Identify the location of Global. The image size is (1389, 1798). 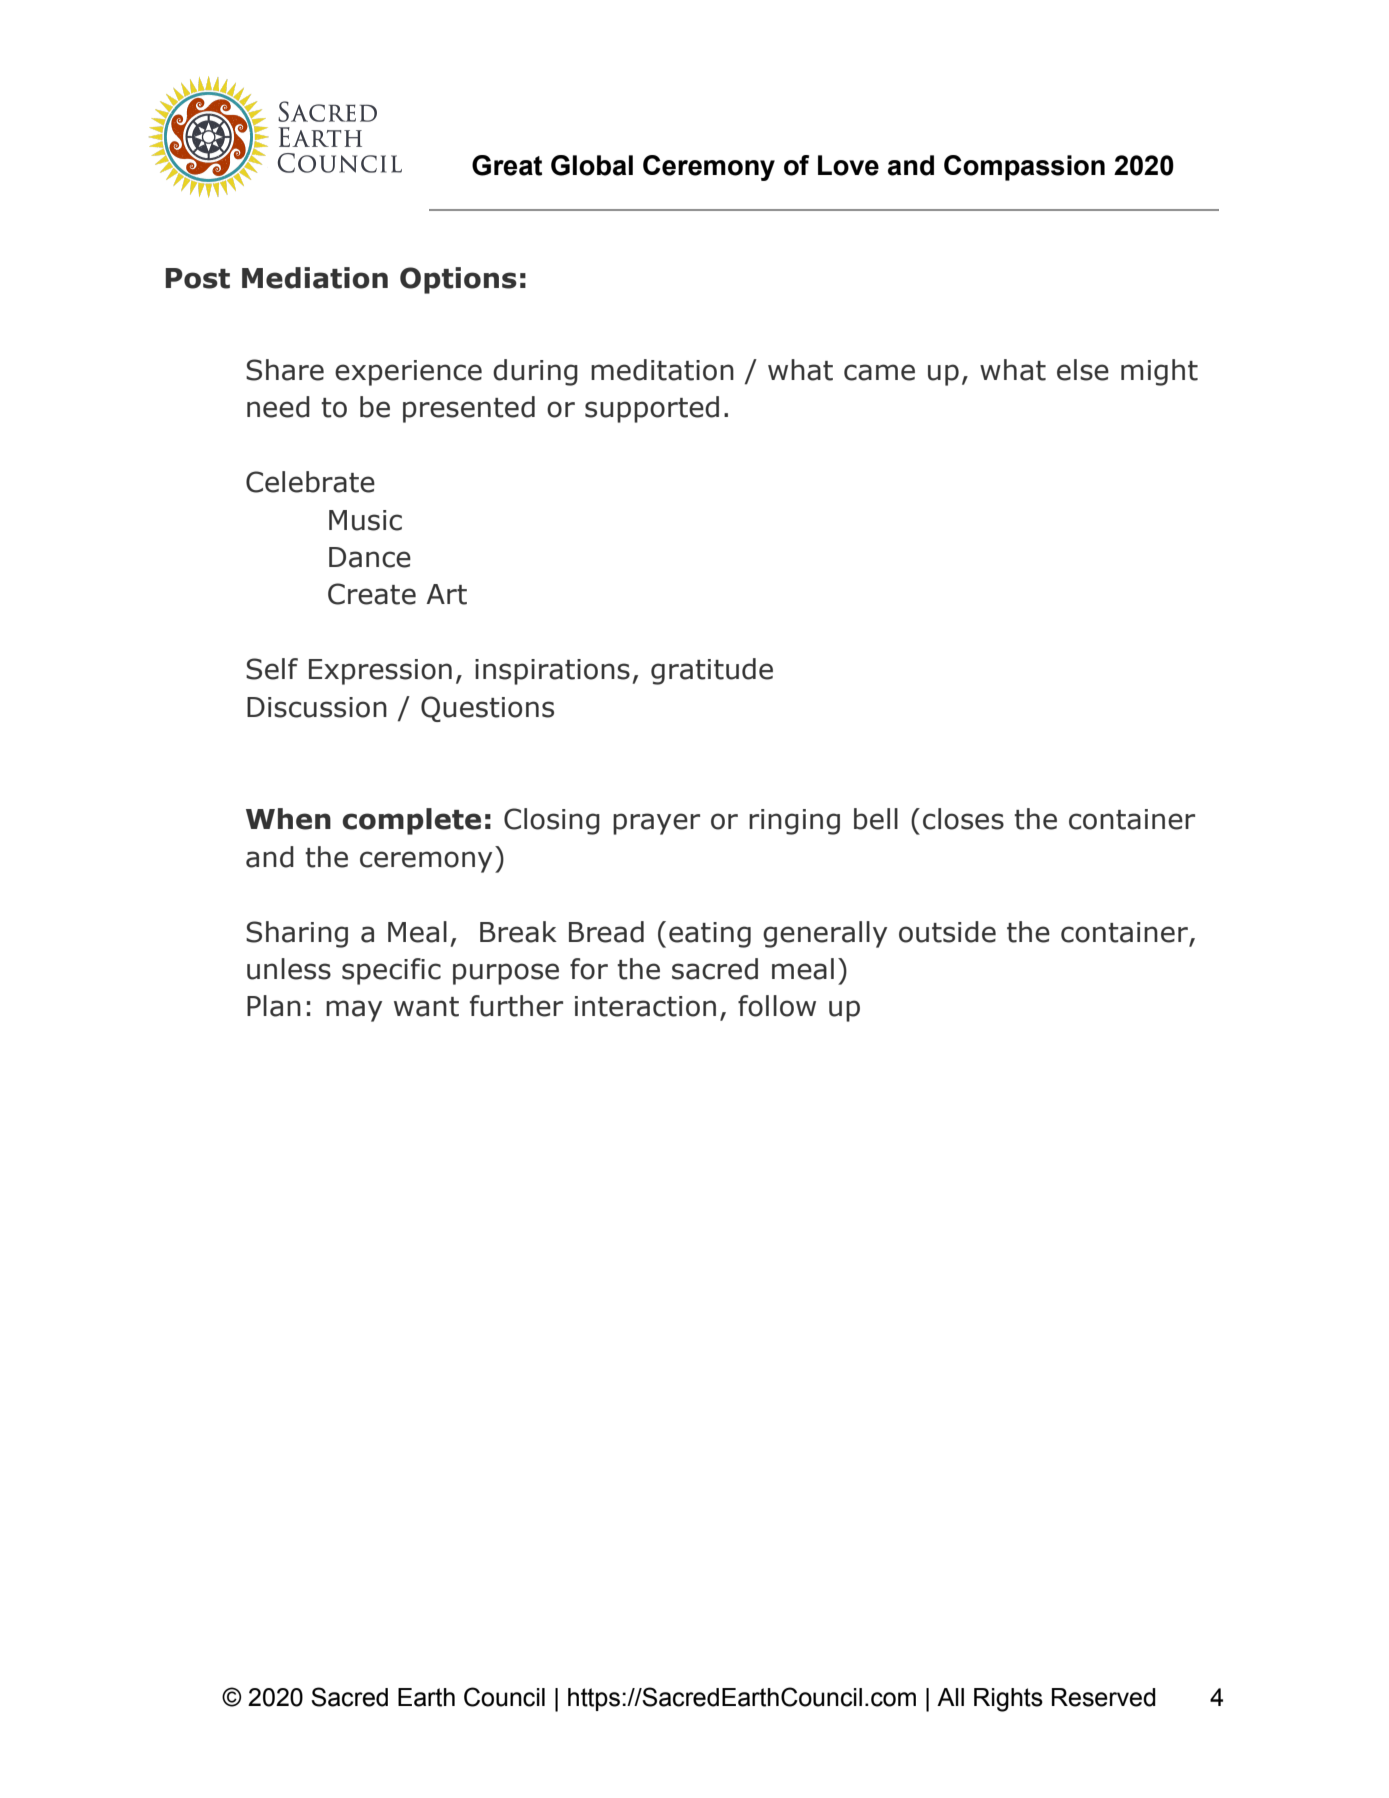
(592, 165).
